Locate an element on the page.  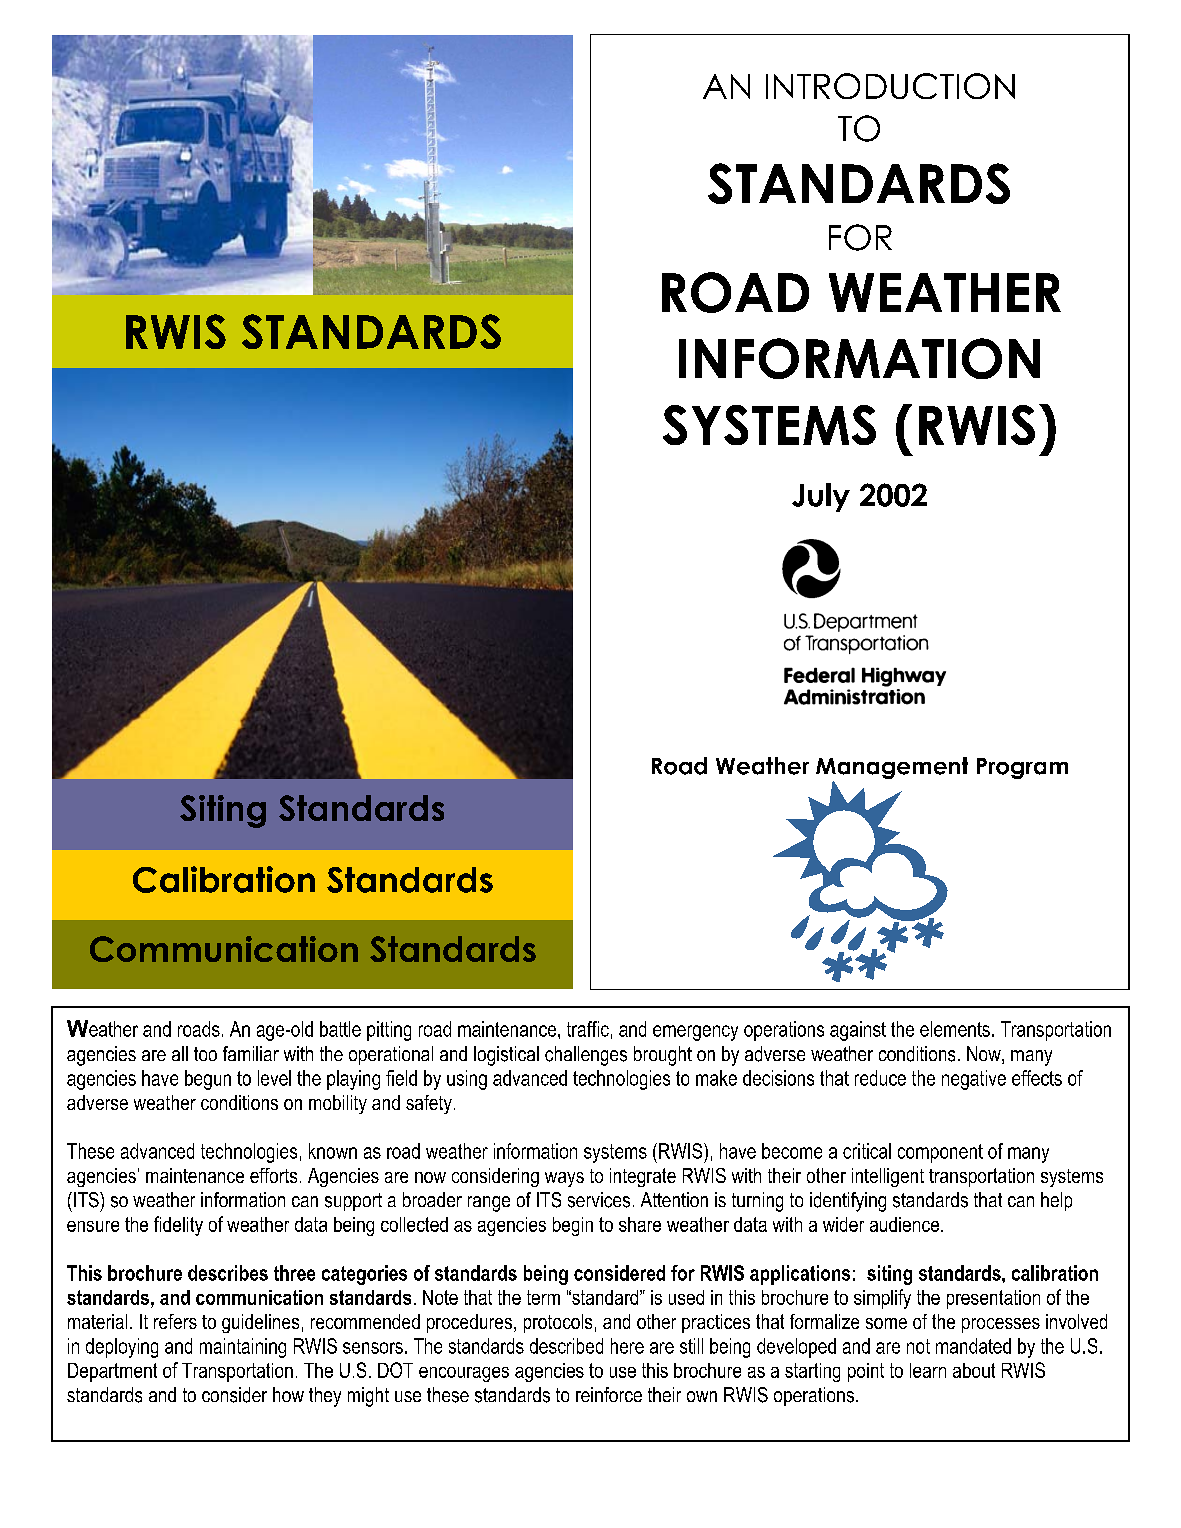
described is located at coordinates (566, 1346).
